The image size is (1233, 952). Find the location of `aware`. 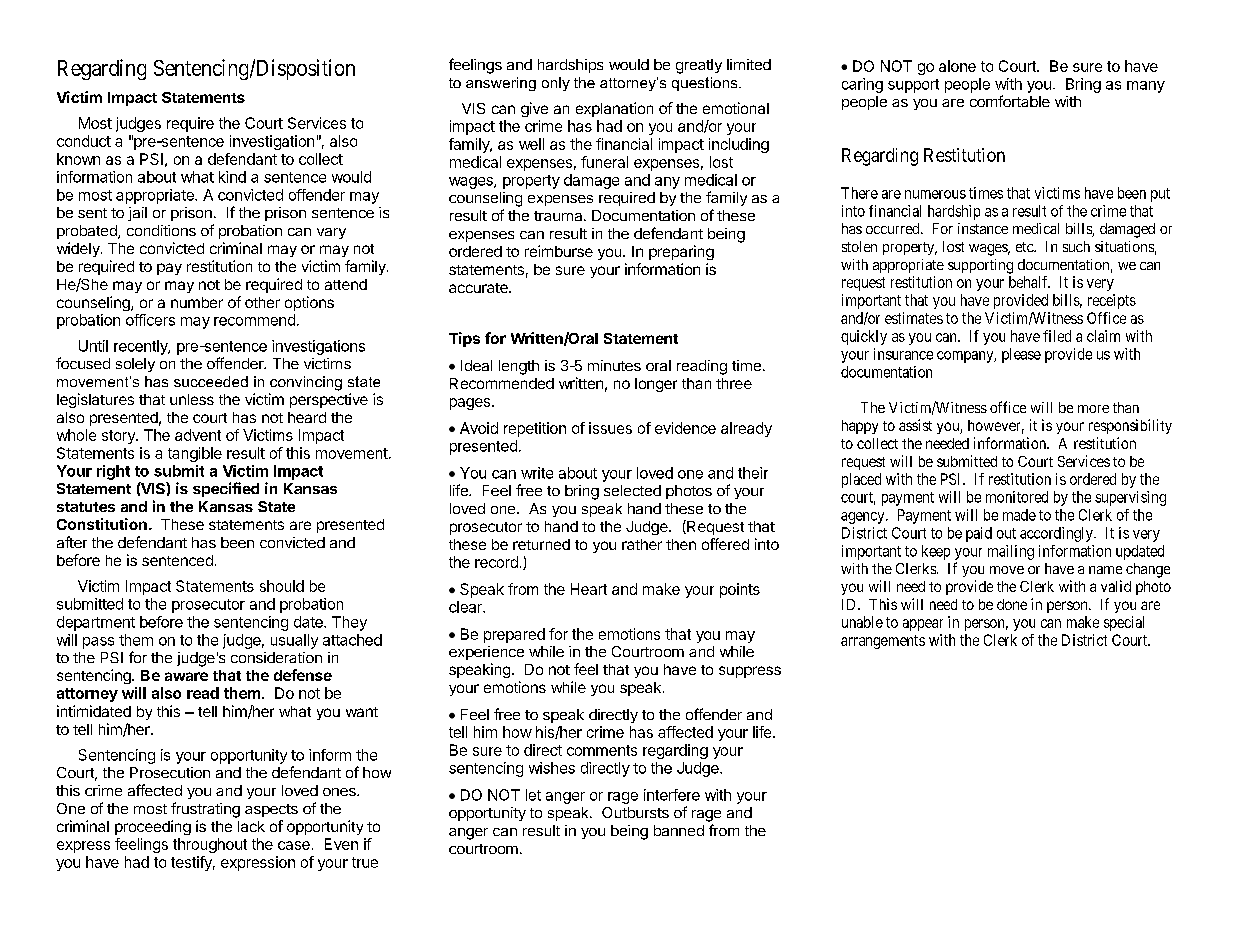

aware is located at coordinates (186, 676).
